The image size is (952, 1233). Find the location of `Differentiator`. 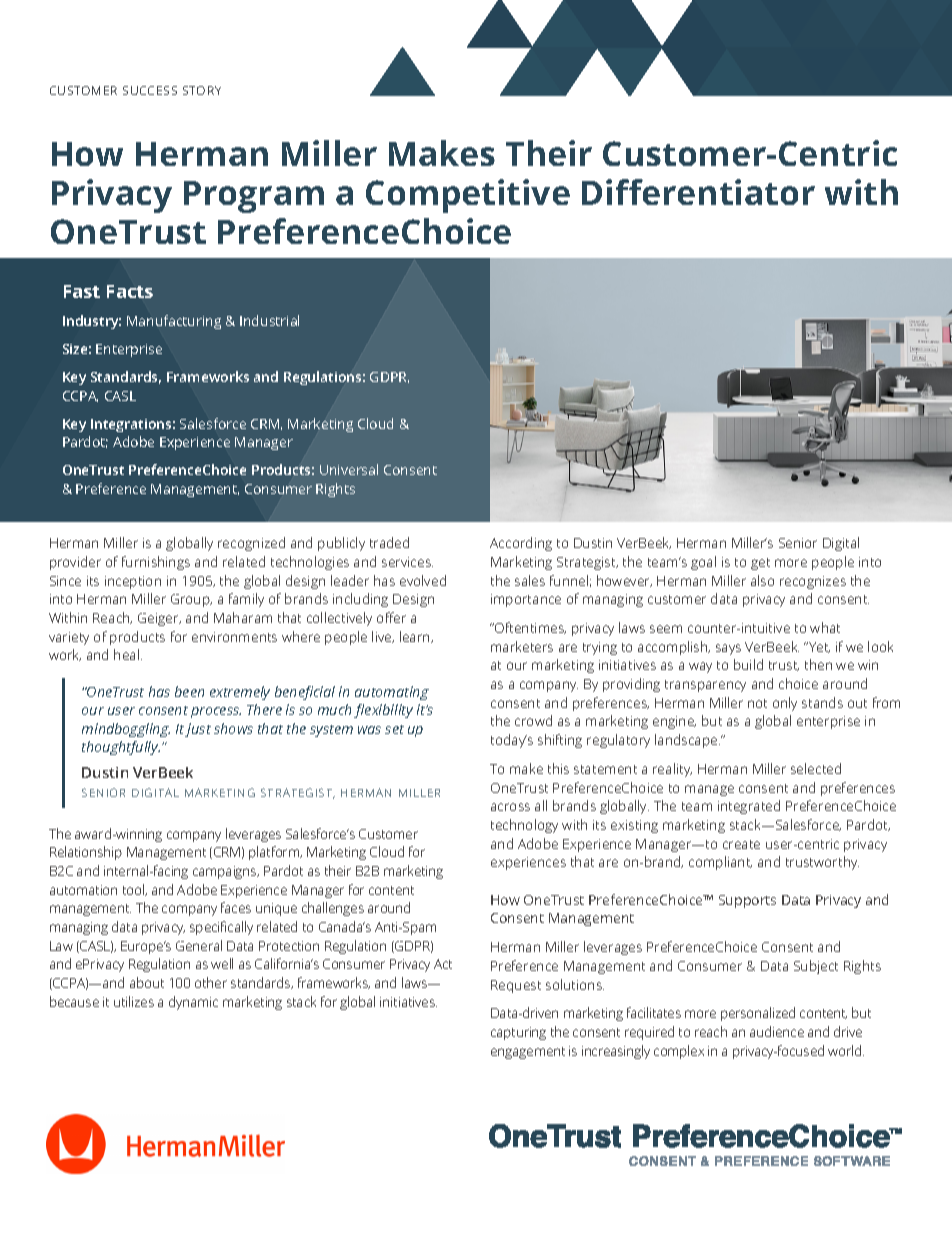

Differentiator is located at coordinates (698, 192).
